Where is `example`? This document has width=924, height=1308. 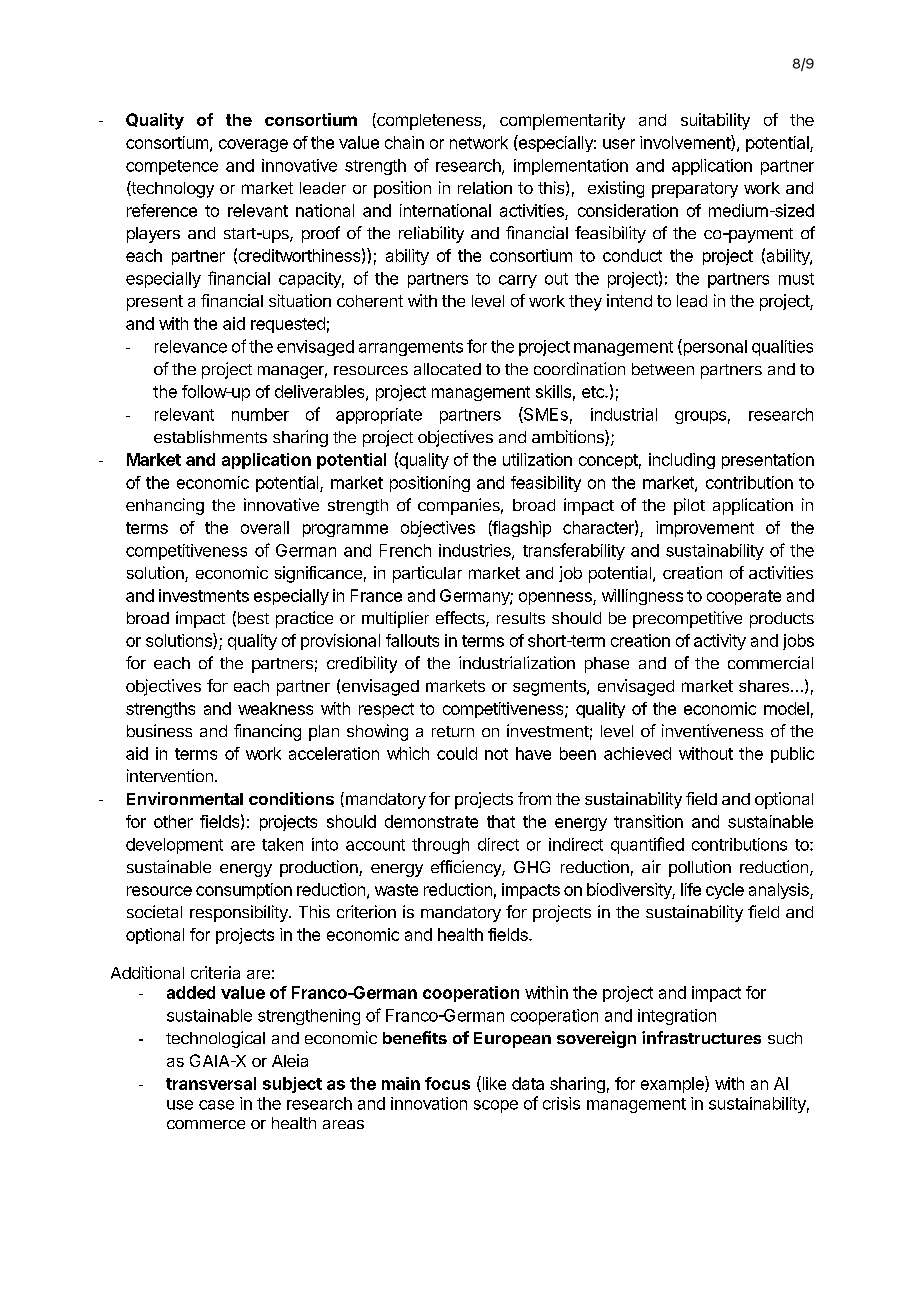
example is located at coordinates (673, 1084).
